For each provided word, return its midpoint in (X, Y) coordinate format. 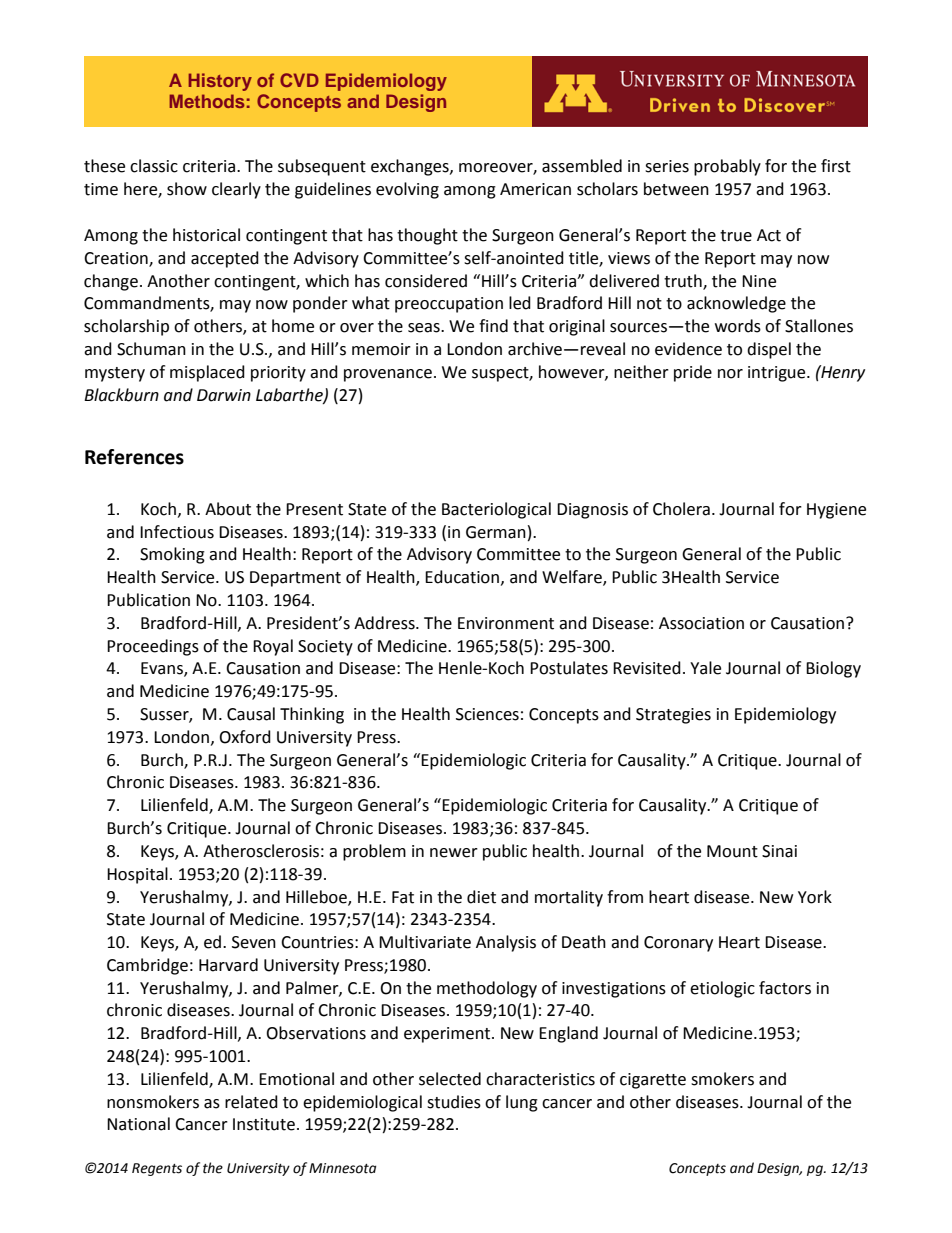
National (138, 1124)
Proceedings (153, 647)
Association (701, 623)
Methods (206, 101)
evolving (407, 190)
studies (454, 1102)
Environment (506, 623)
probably (727, 167)
